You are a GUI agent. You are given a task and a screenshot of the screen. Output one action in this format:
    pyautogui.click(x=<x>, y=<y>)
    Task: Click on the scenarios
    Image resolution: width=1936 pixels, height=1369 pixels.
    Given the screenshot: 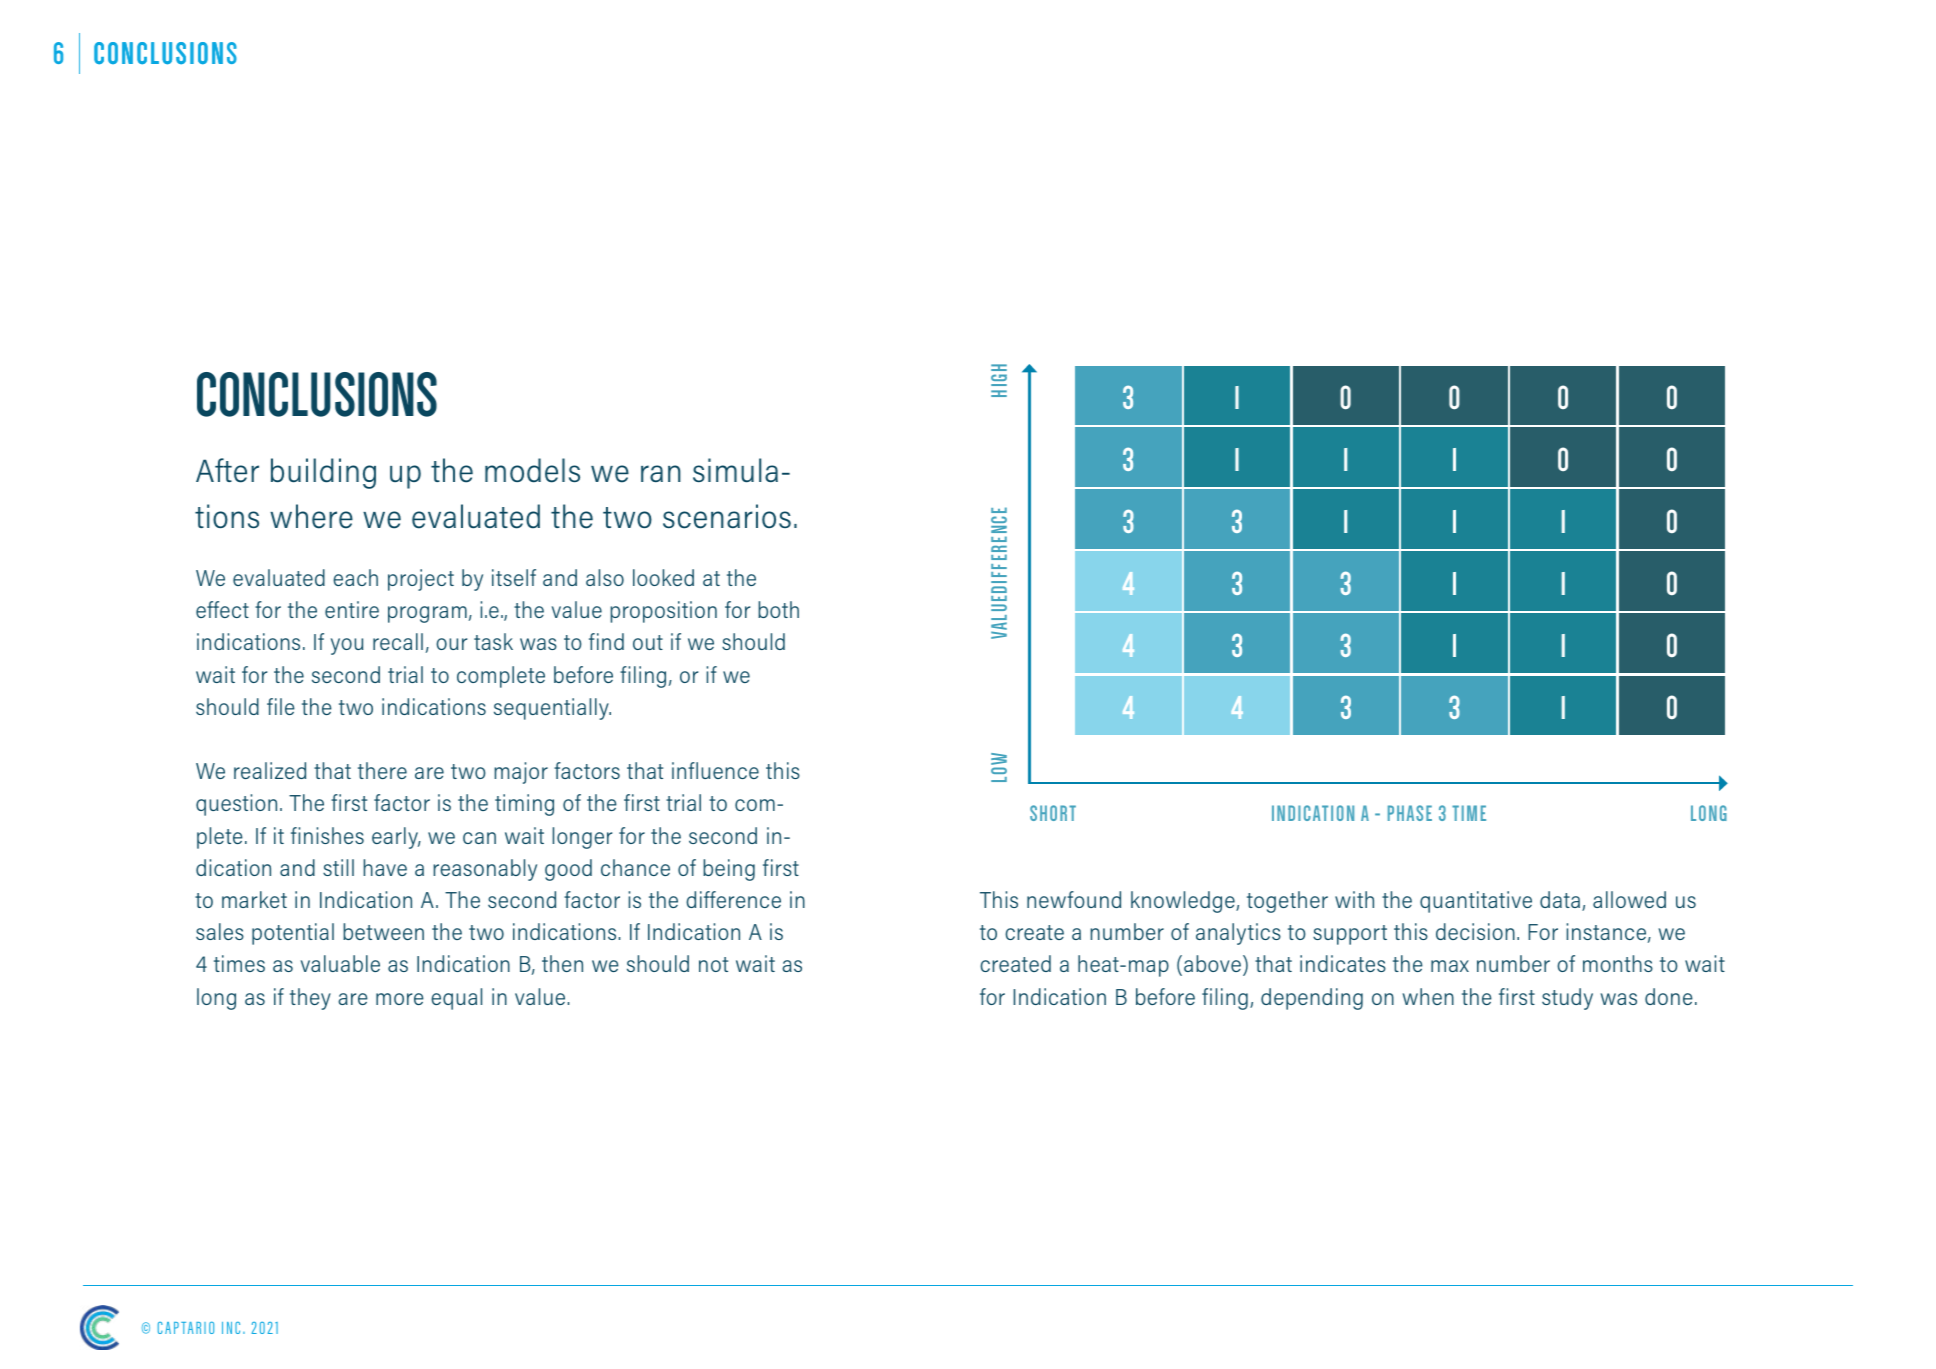 What is the action you would take?
    pyautogui.click(x=727, y=516)
